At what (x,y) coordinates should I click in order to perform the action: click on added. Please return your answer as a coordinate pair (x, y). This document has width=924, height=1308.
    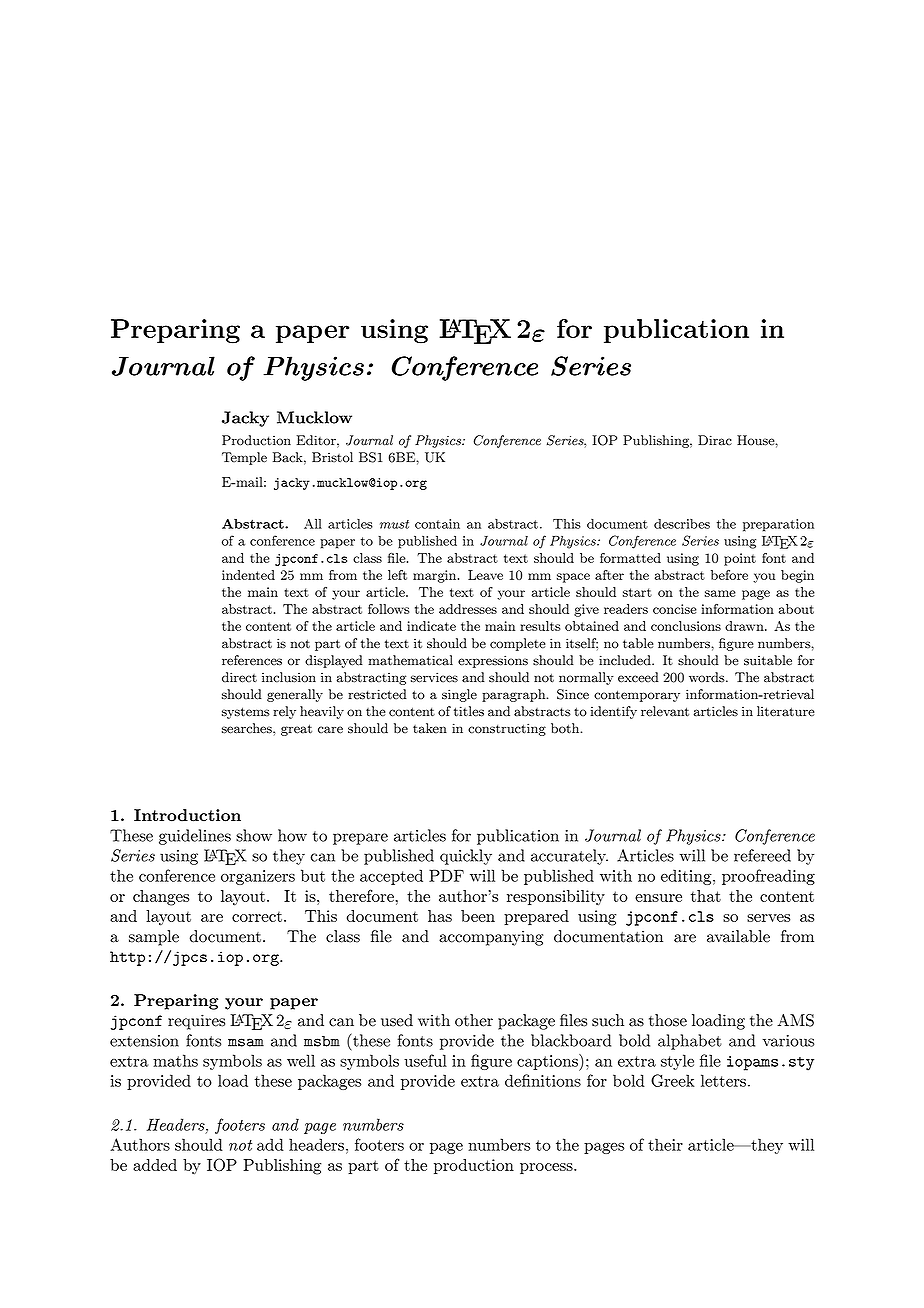
    Looking at the image, I should click on (155, 1165).
